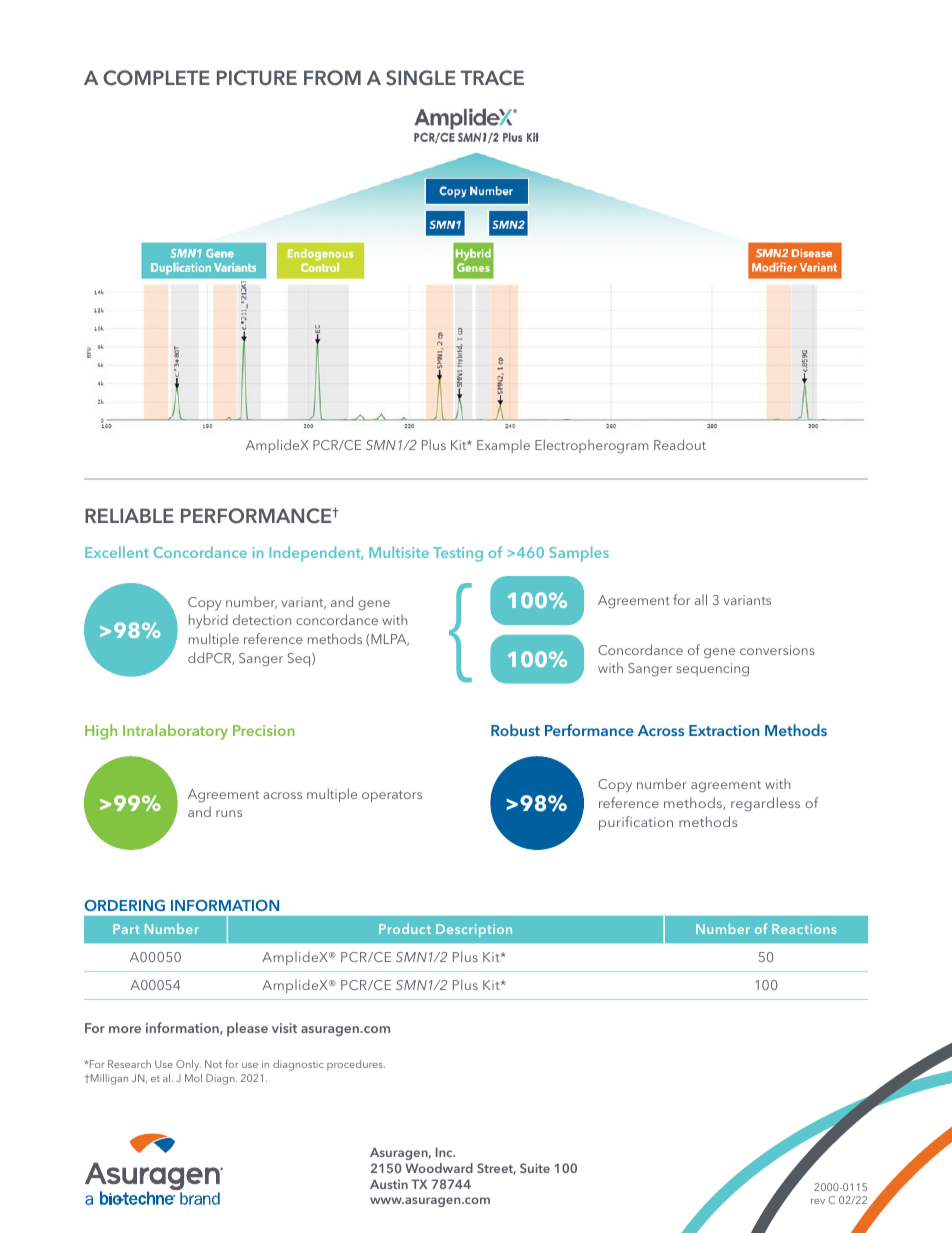  Describe the element at coordinates (492, 78) in the screenshot. I see `TRACE` at that location.
